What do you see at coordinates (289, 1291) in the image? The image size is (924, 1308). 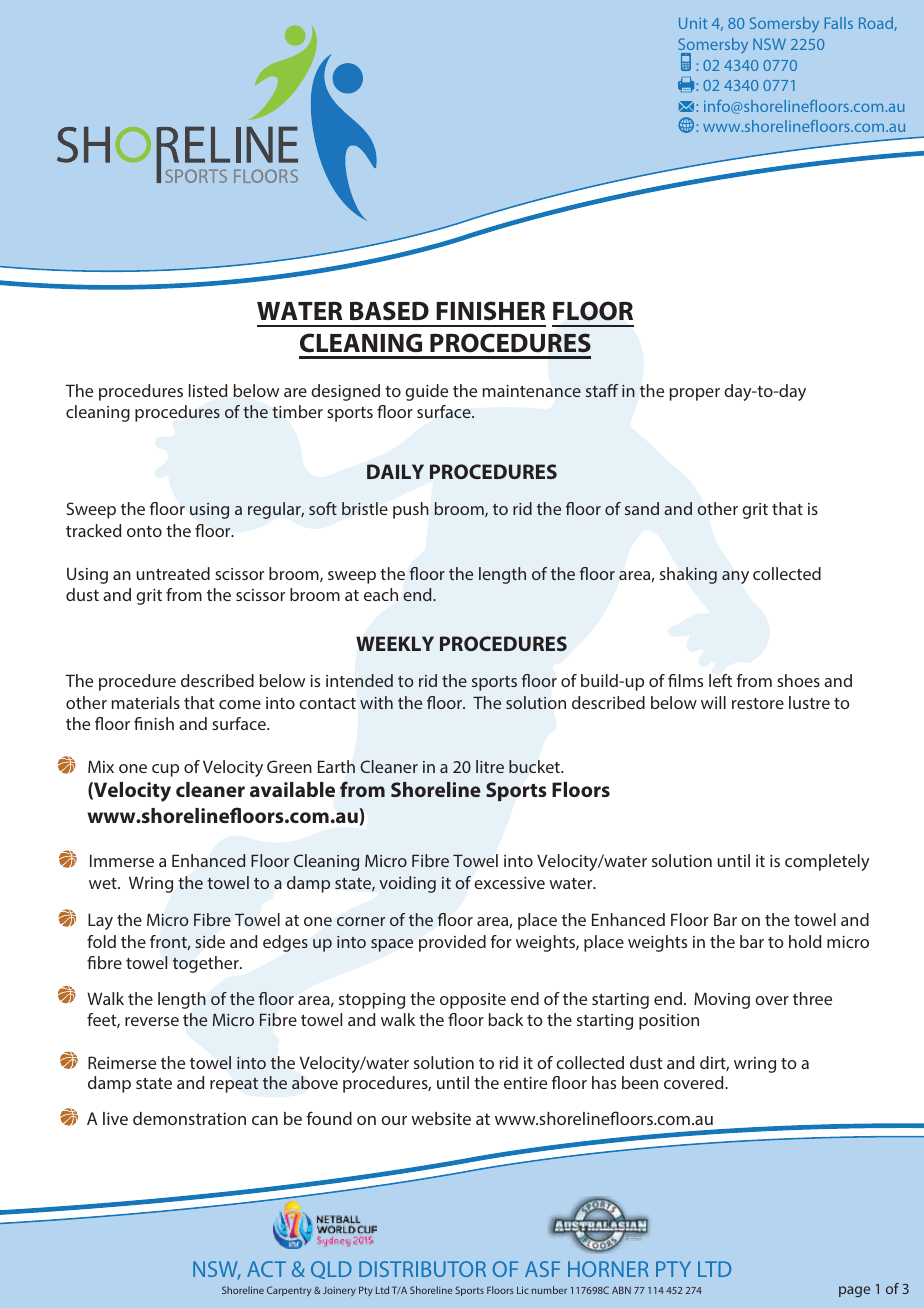 I see `Carpentry` at bounding box center [289, 1291].
